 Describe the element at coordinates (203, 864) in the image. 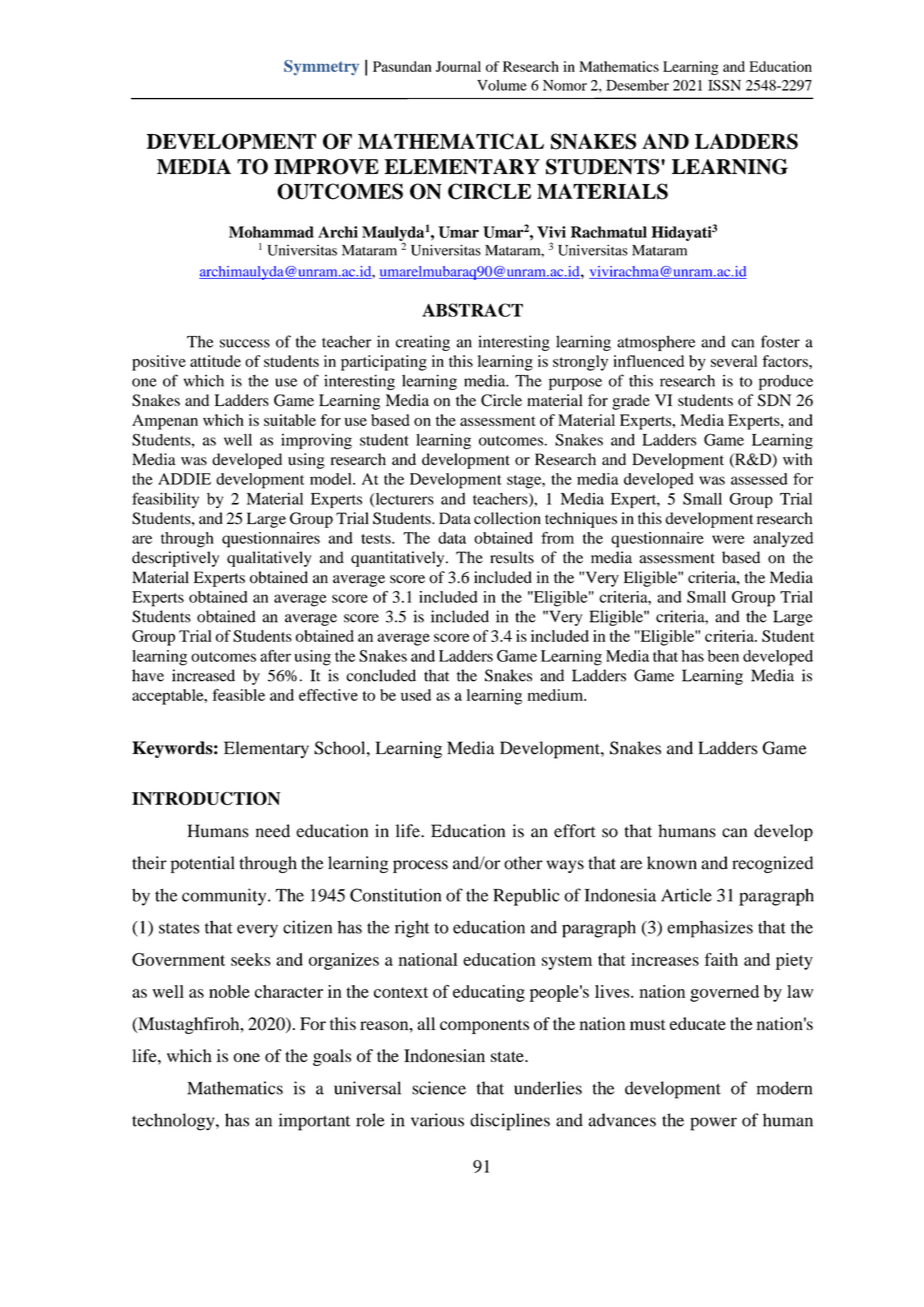

I see `potential` at that location.
